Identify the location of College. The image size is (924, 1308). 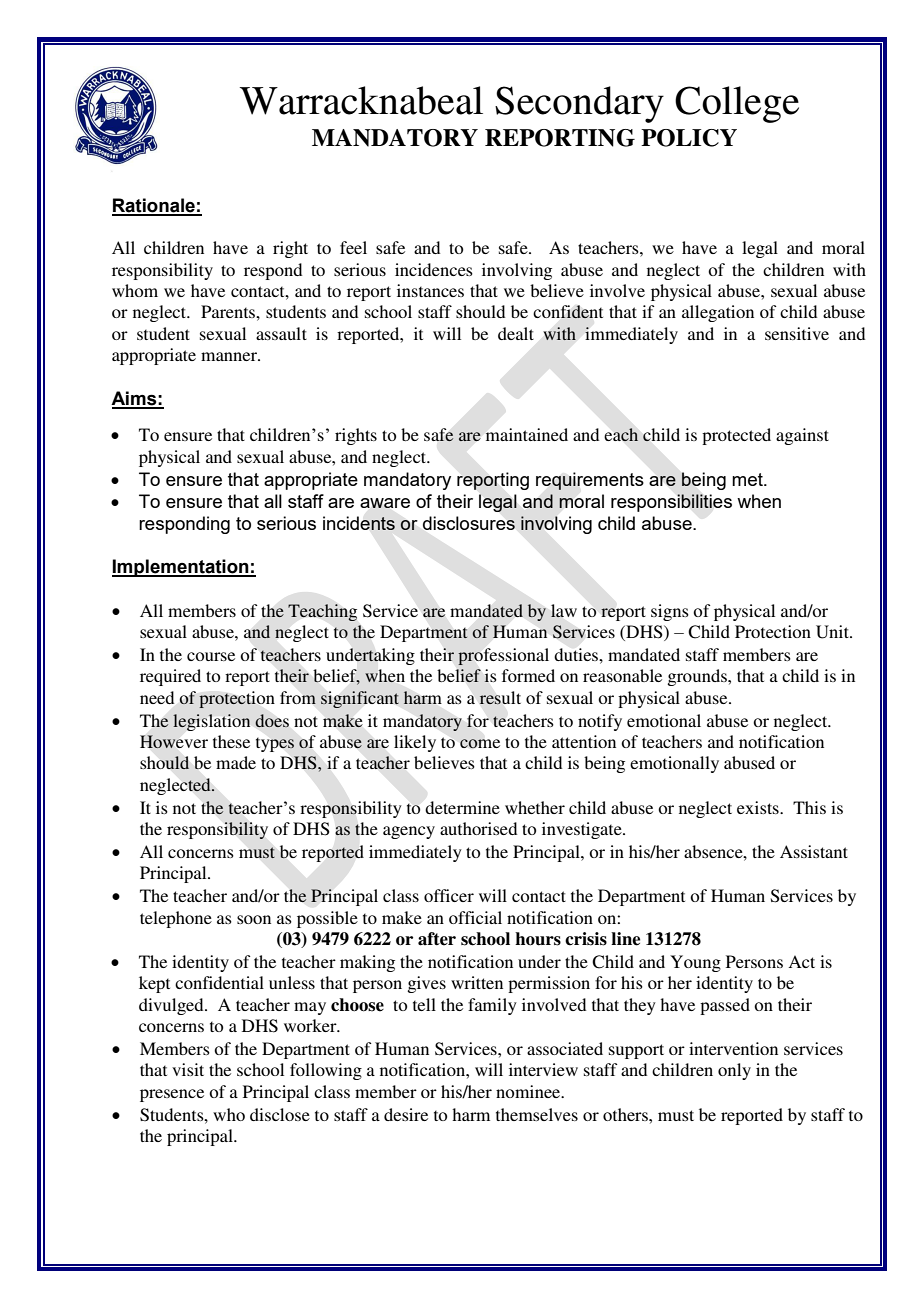
(737, 104).
